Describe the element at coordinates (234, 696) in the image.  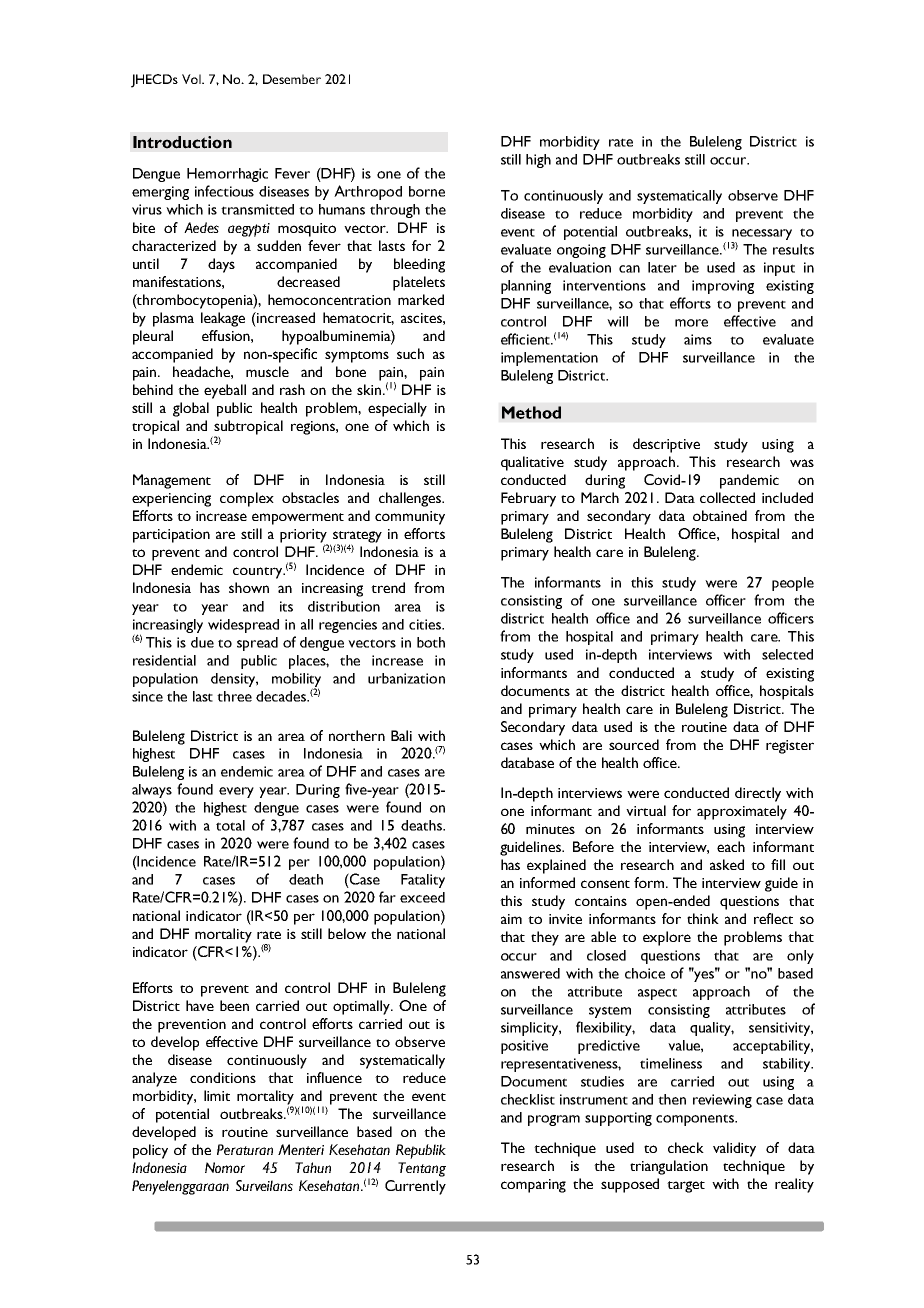
I see `three` at that location.
